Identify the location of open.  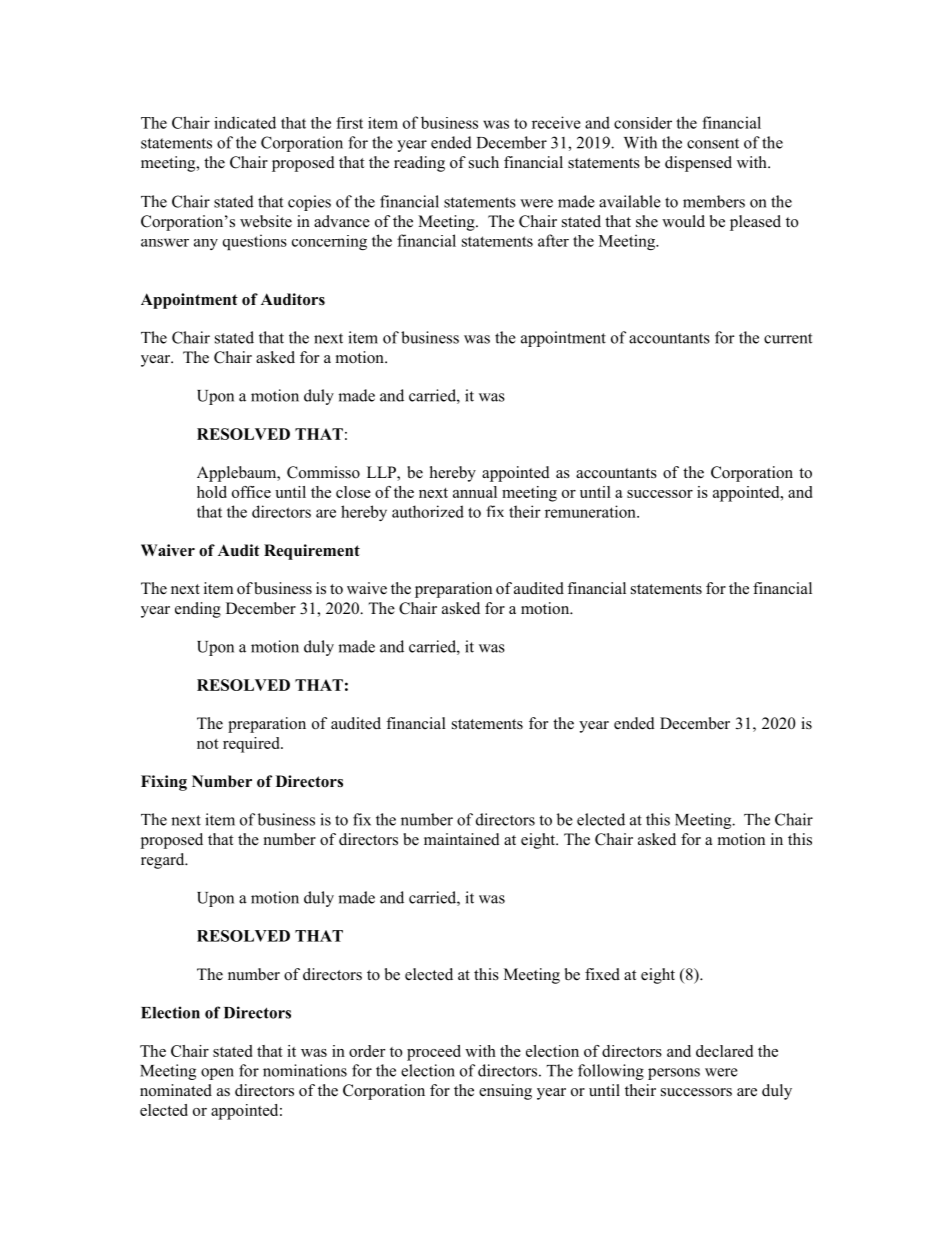
(217, 1074).
